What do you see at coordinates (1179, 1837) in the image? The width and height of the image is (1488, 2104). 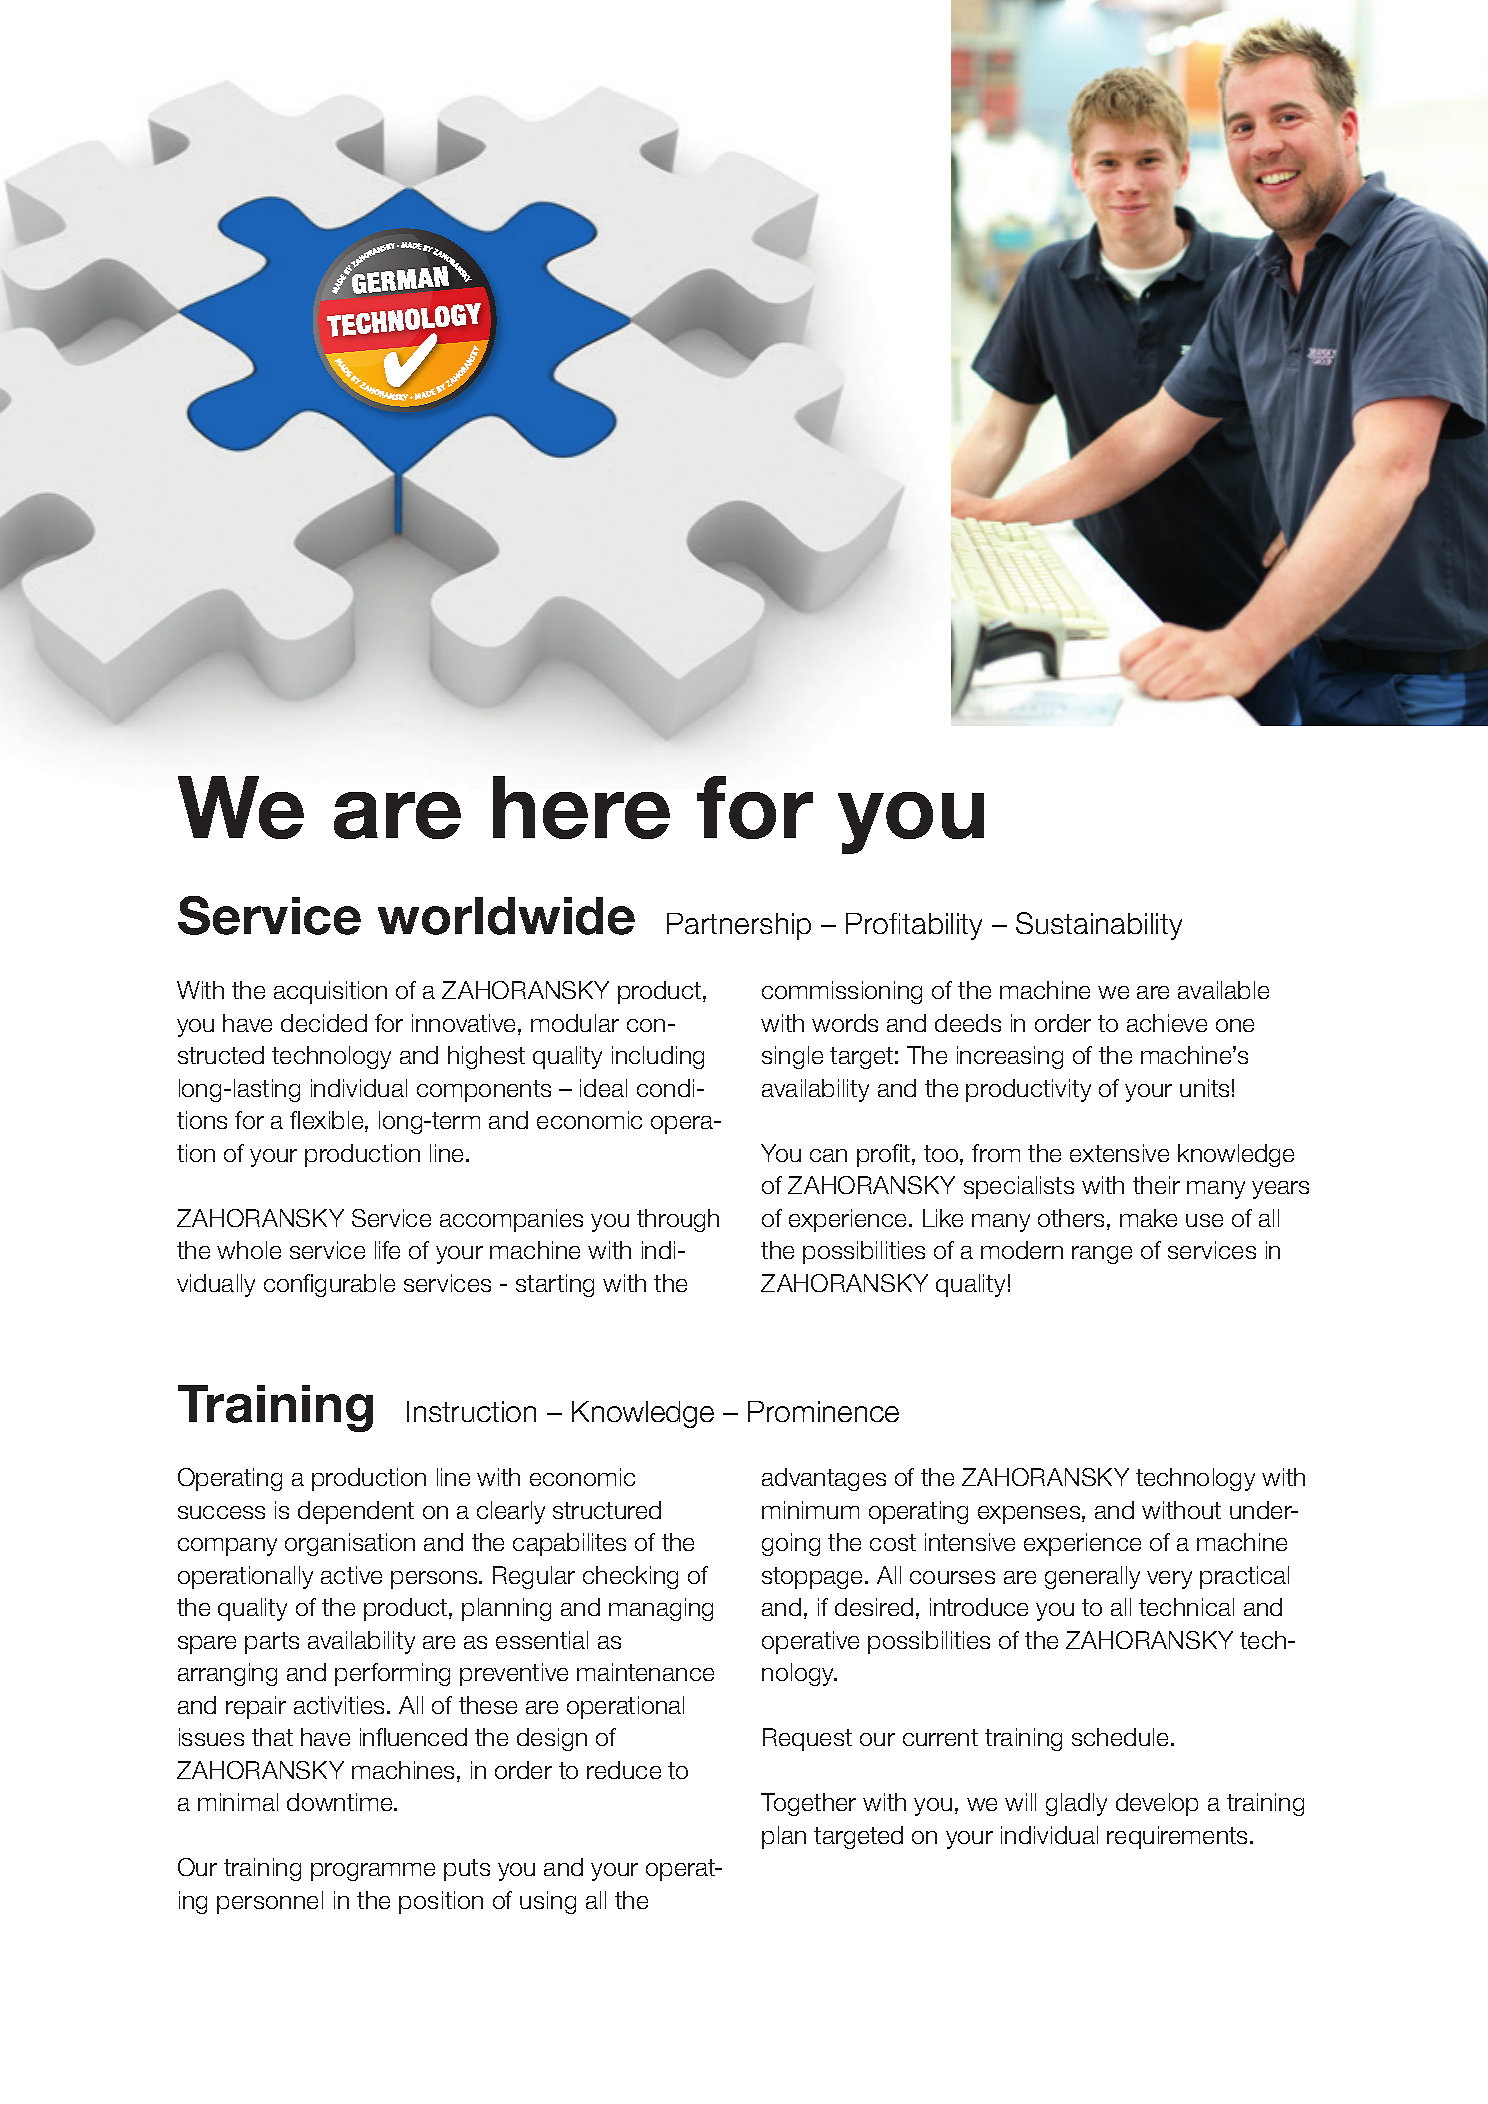 I see `requirements` at bounding box center [1179, 1837].
